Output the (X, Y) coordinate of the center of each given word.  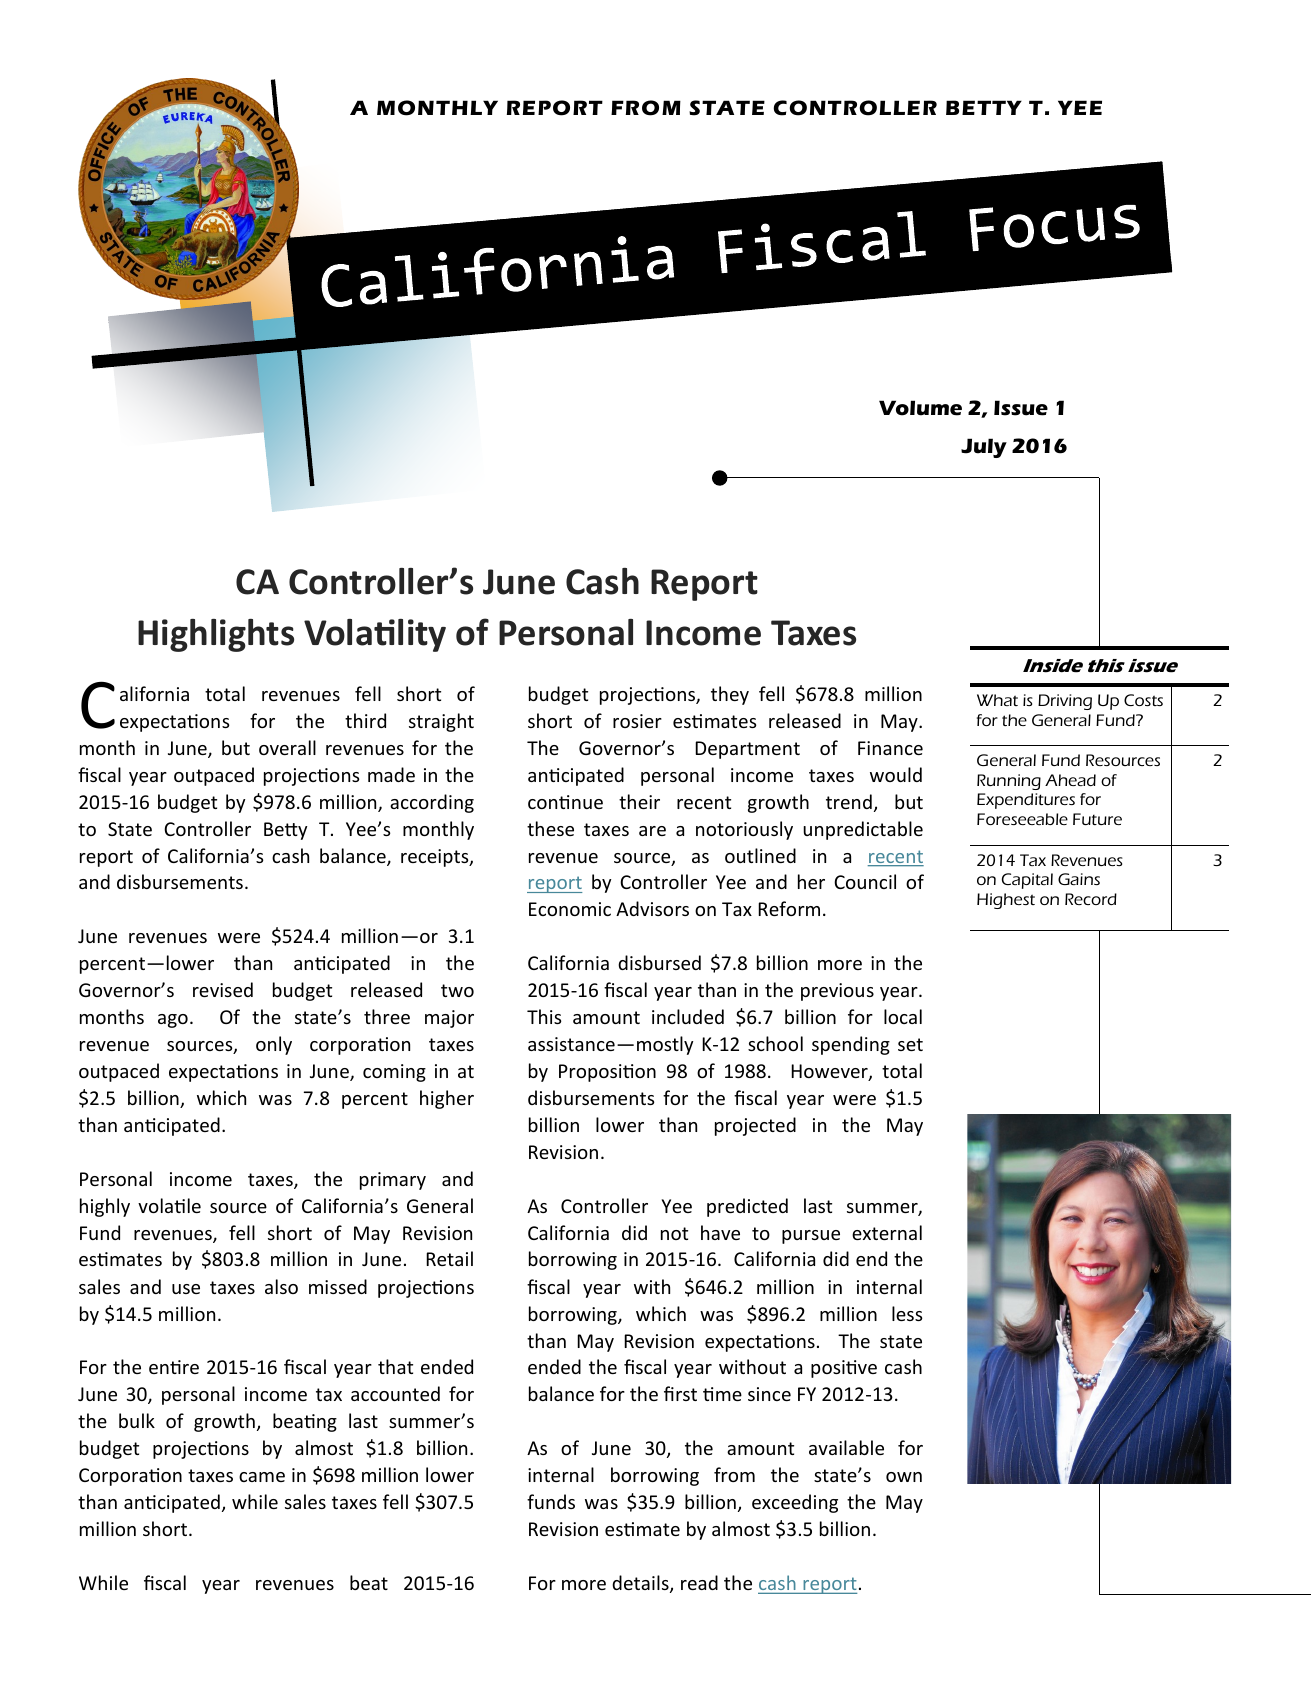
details (641, 1584)
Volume (920, 408)
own (904, 1477)
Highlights (216, 635)
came (262, 1477)
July (984, 448)
